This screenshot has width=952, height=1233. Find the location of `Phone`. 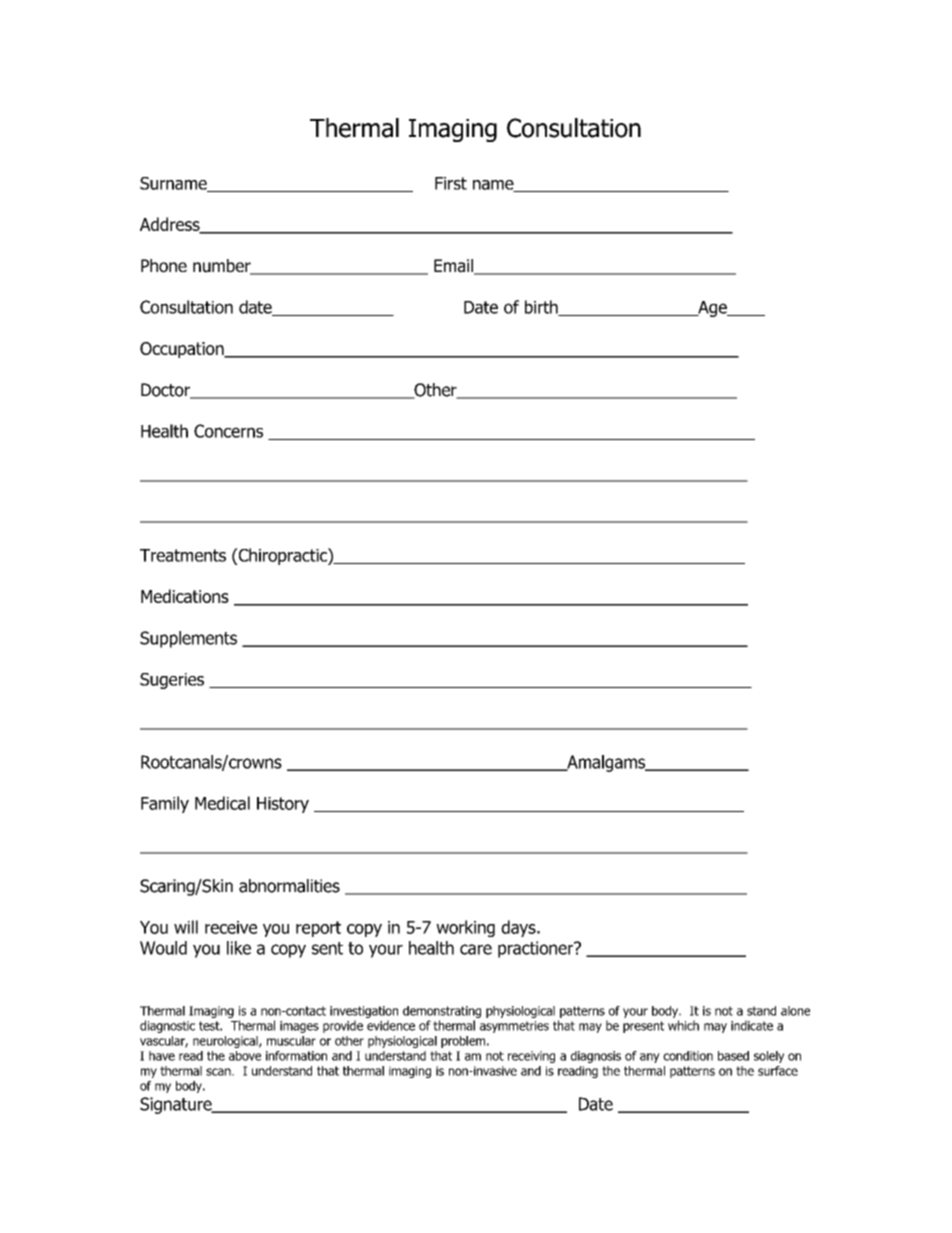

Phone is located at coordinates (164, 266).
